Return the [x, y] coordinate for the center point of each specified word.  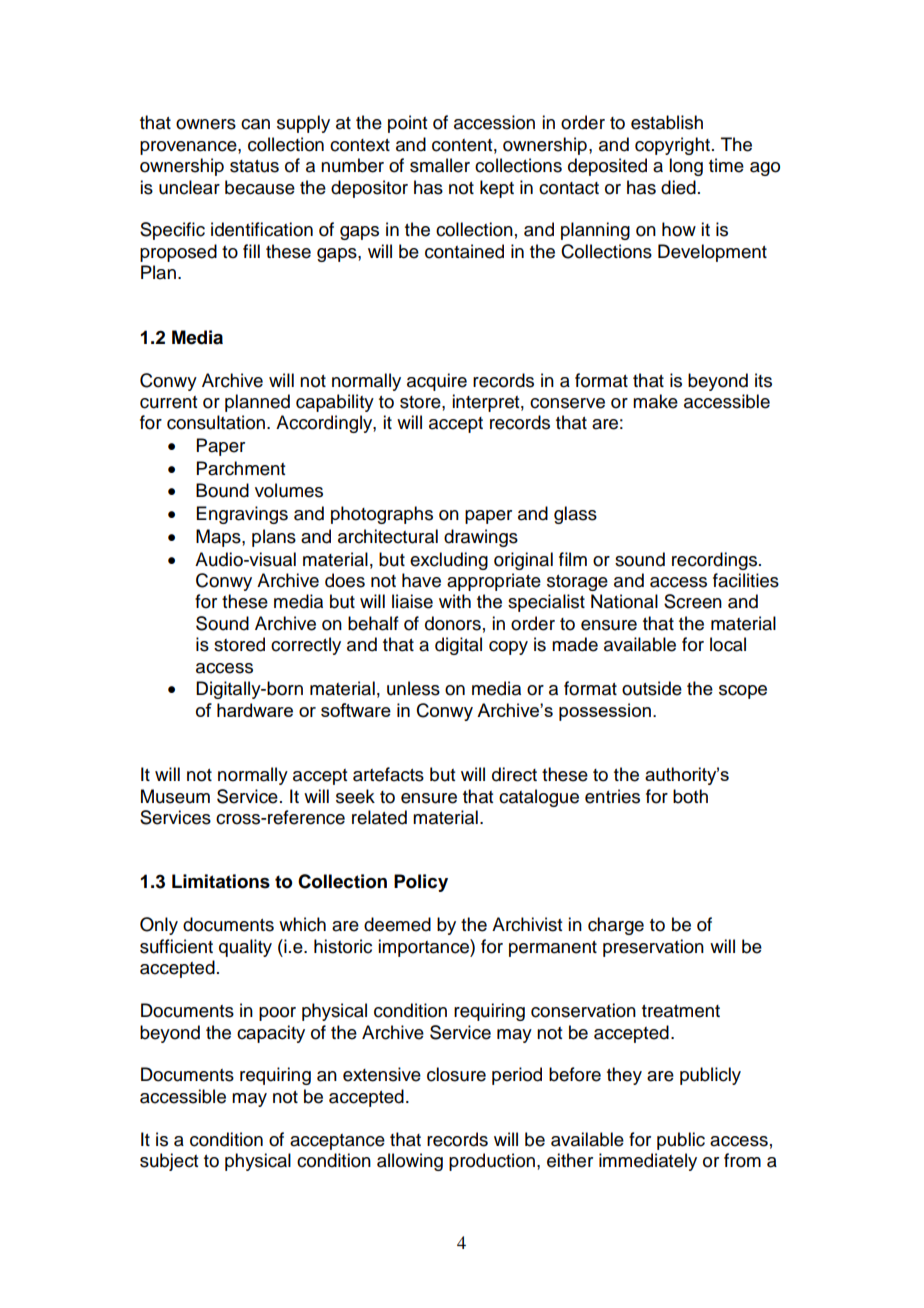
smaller [440, 165]
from [742, 1160]
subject [169, 1162]
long [686, 167]
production [492, 1162]
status [254, 166]
